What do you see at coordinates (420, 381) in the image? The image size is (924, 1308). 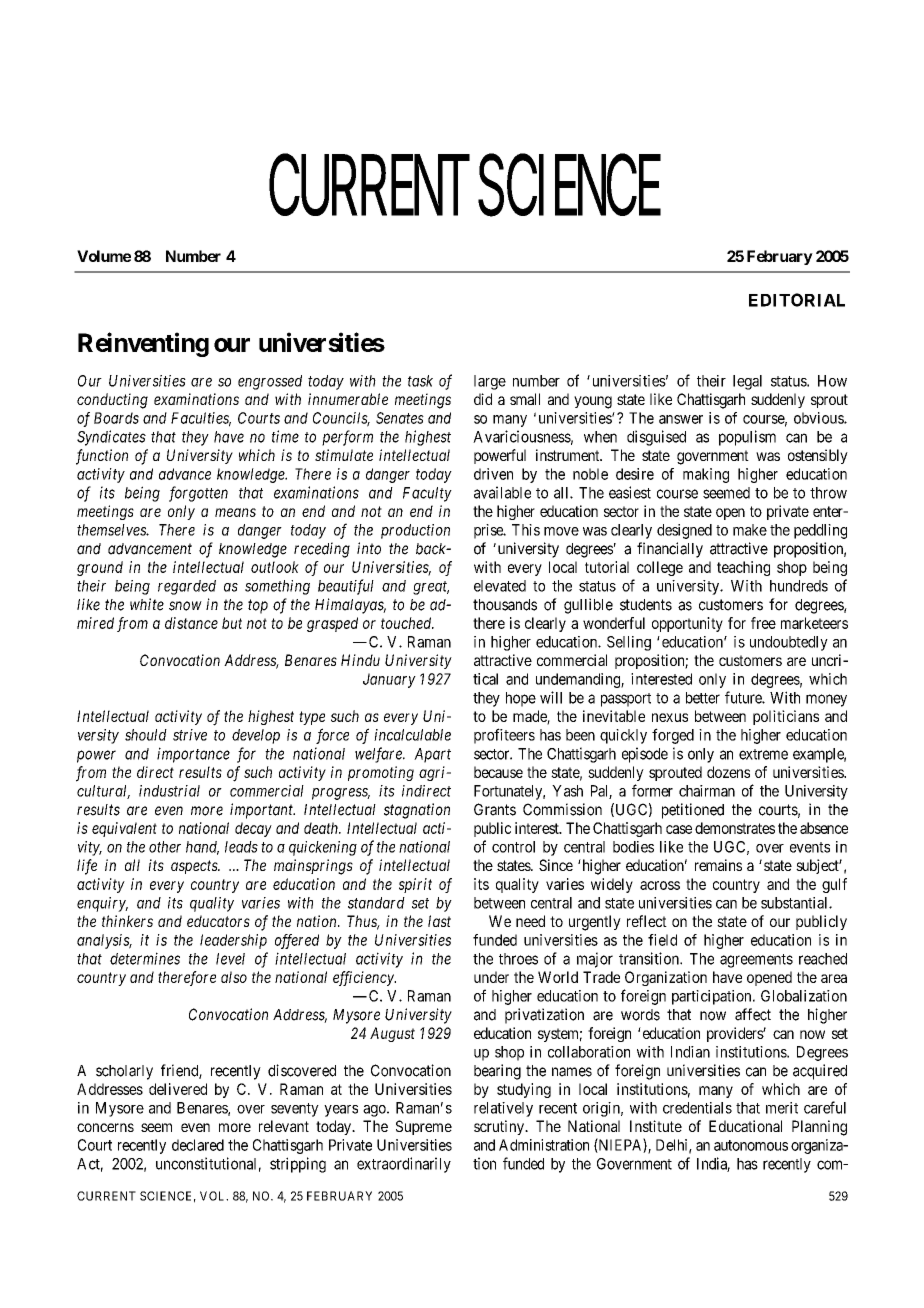 I see `task` at bounding box center [420, 381].
